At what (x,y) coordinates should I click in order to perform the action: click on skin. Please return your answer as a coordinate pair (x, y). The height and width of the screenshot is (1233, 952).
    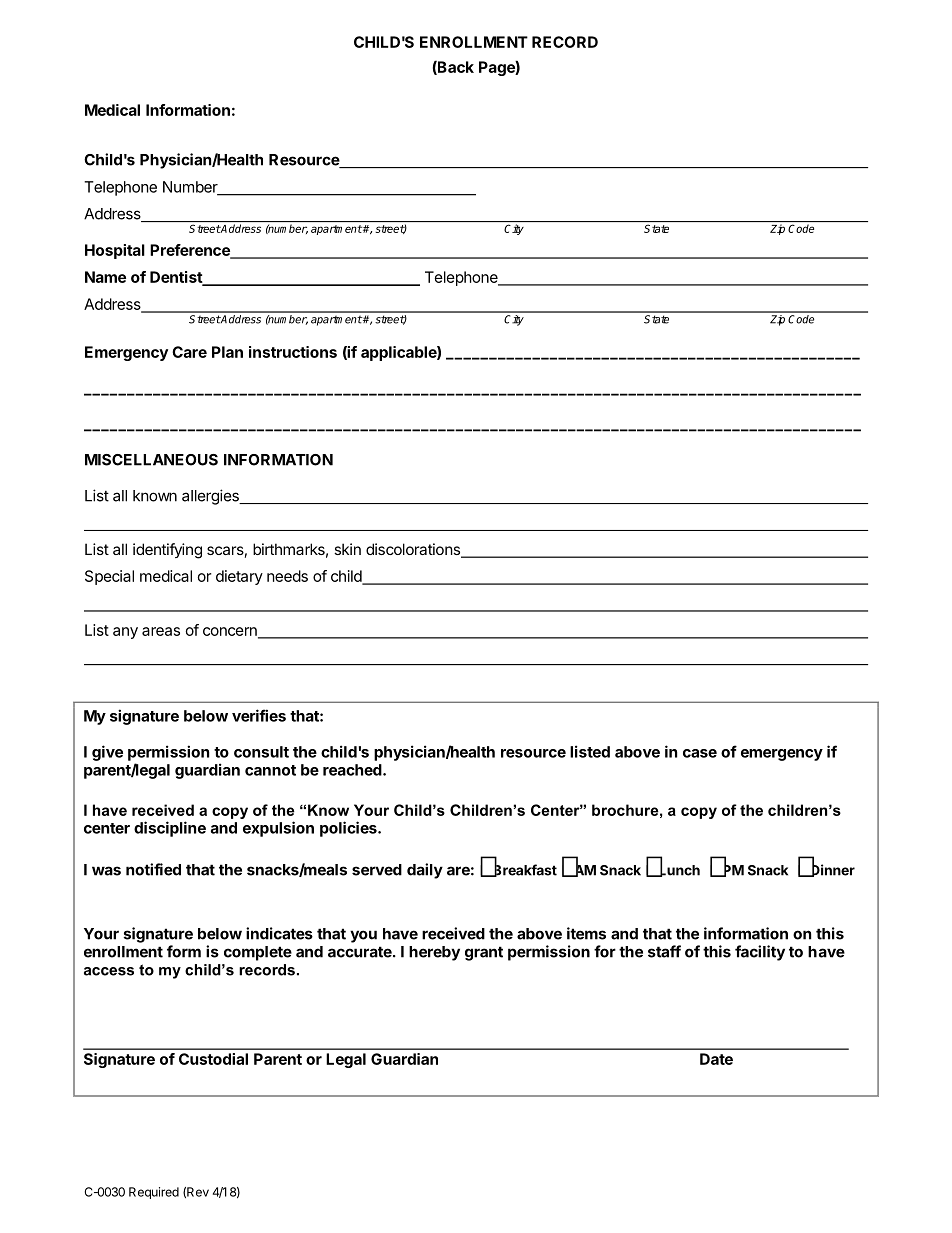
    Looking at the image, I should click on (347, 549).
